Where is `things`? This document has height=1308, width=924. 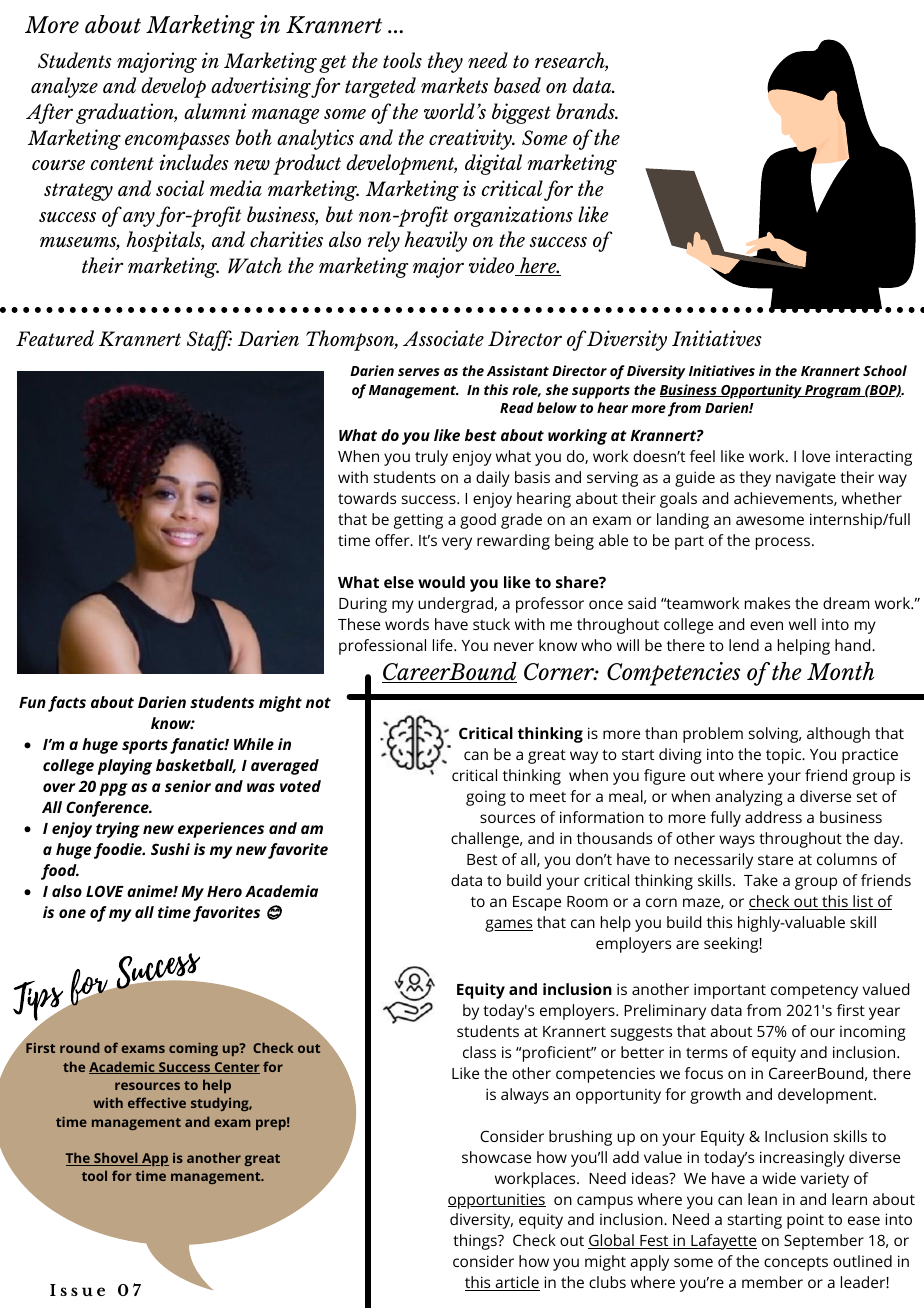
things is located at coordinates (476, 1242).
